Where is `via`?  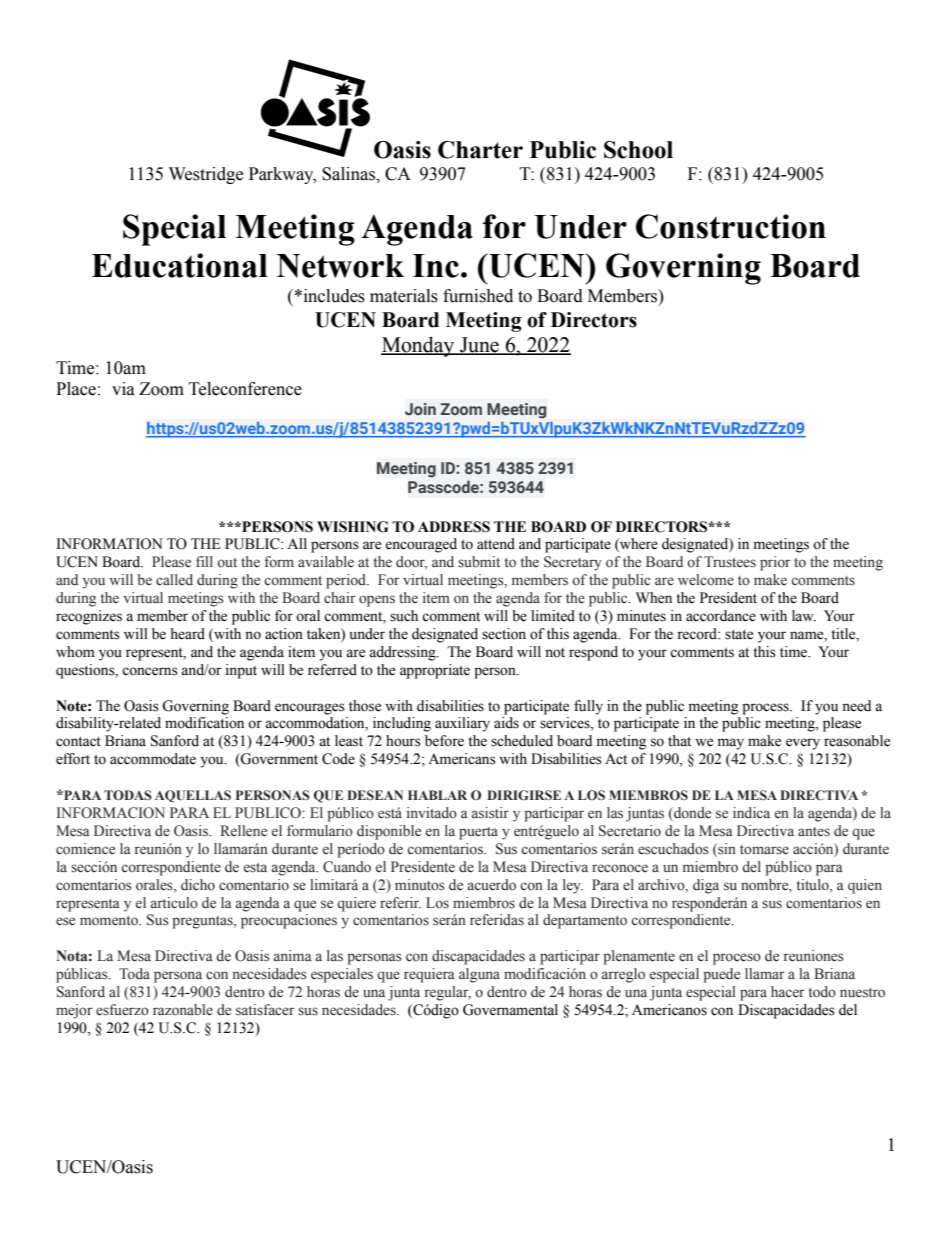
via is located at coordinates (123, 389).
